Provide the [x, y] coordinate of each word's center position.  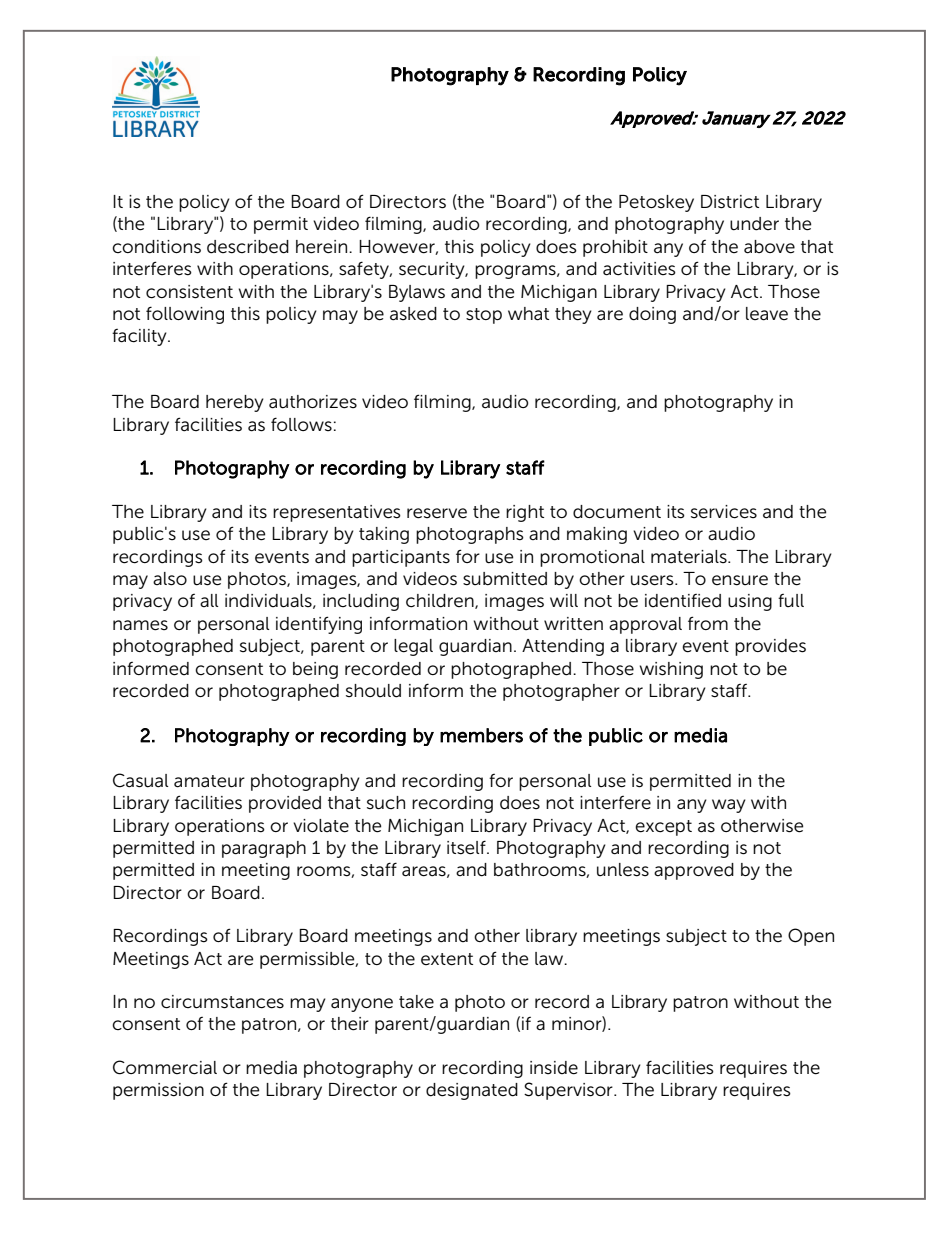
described [248, 247]
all [209, 600]
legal [413, 647]
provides [770, 647]
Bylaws [417, 293]
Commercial [165, 1067]
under [754, 224]
